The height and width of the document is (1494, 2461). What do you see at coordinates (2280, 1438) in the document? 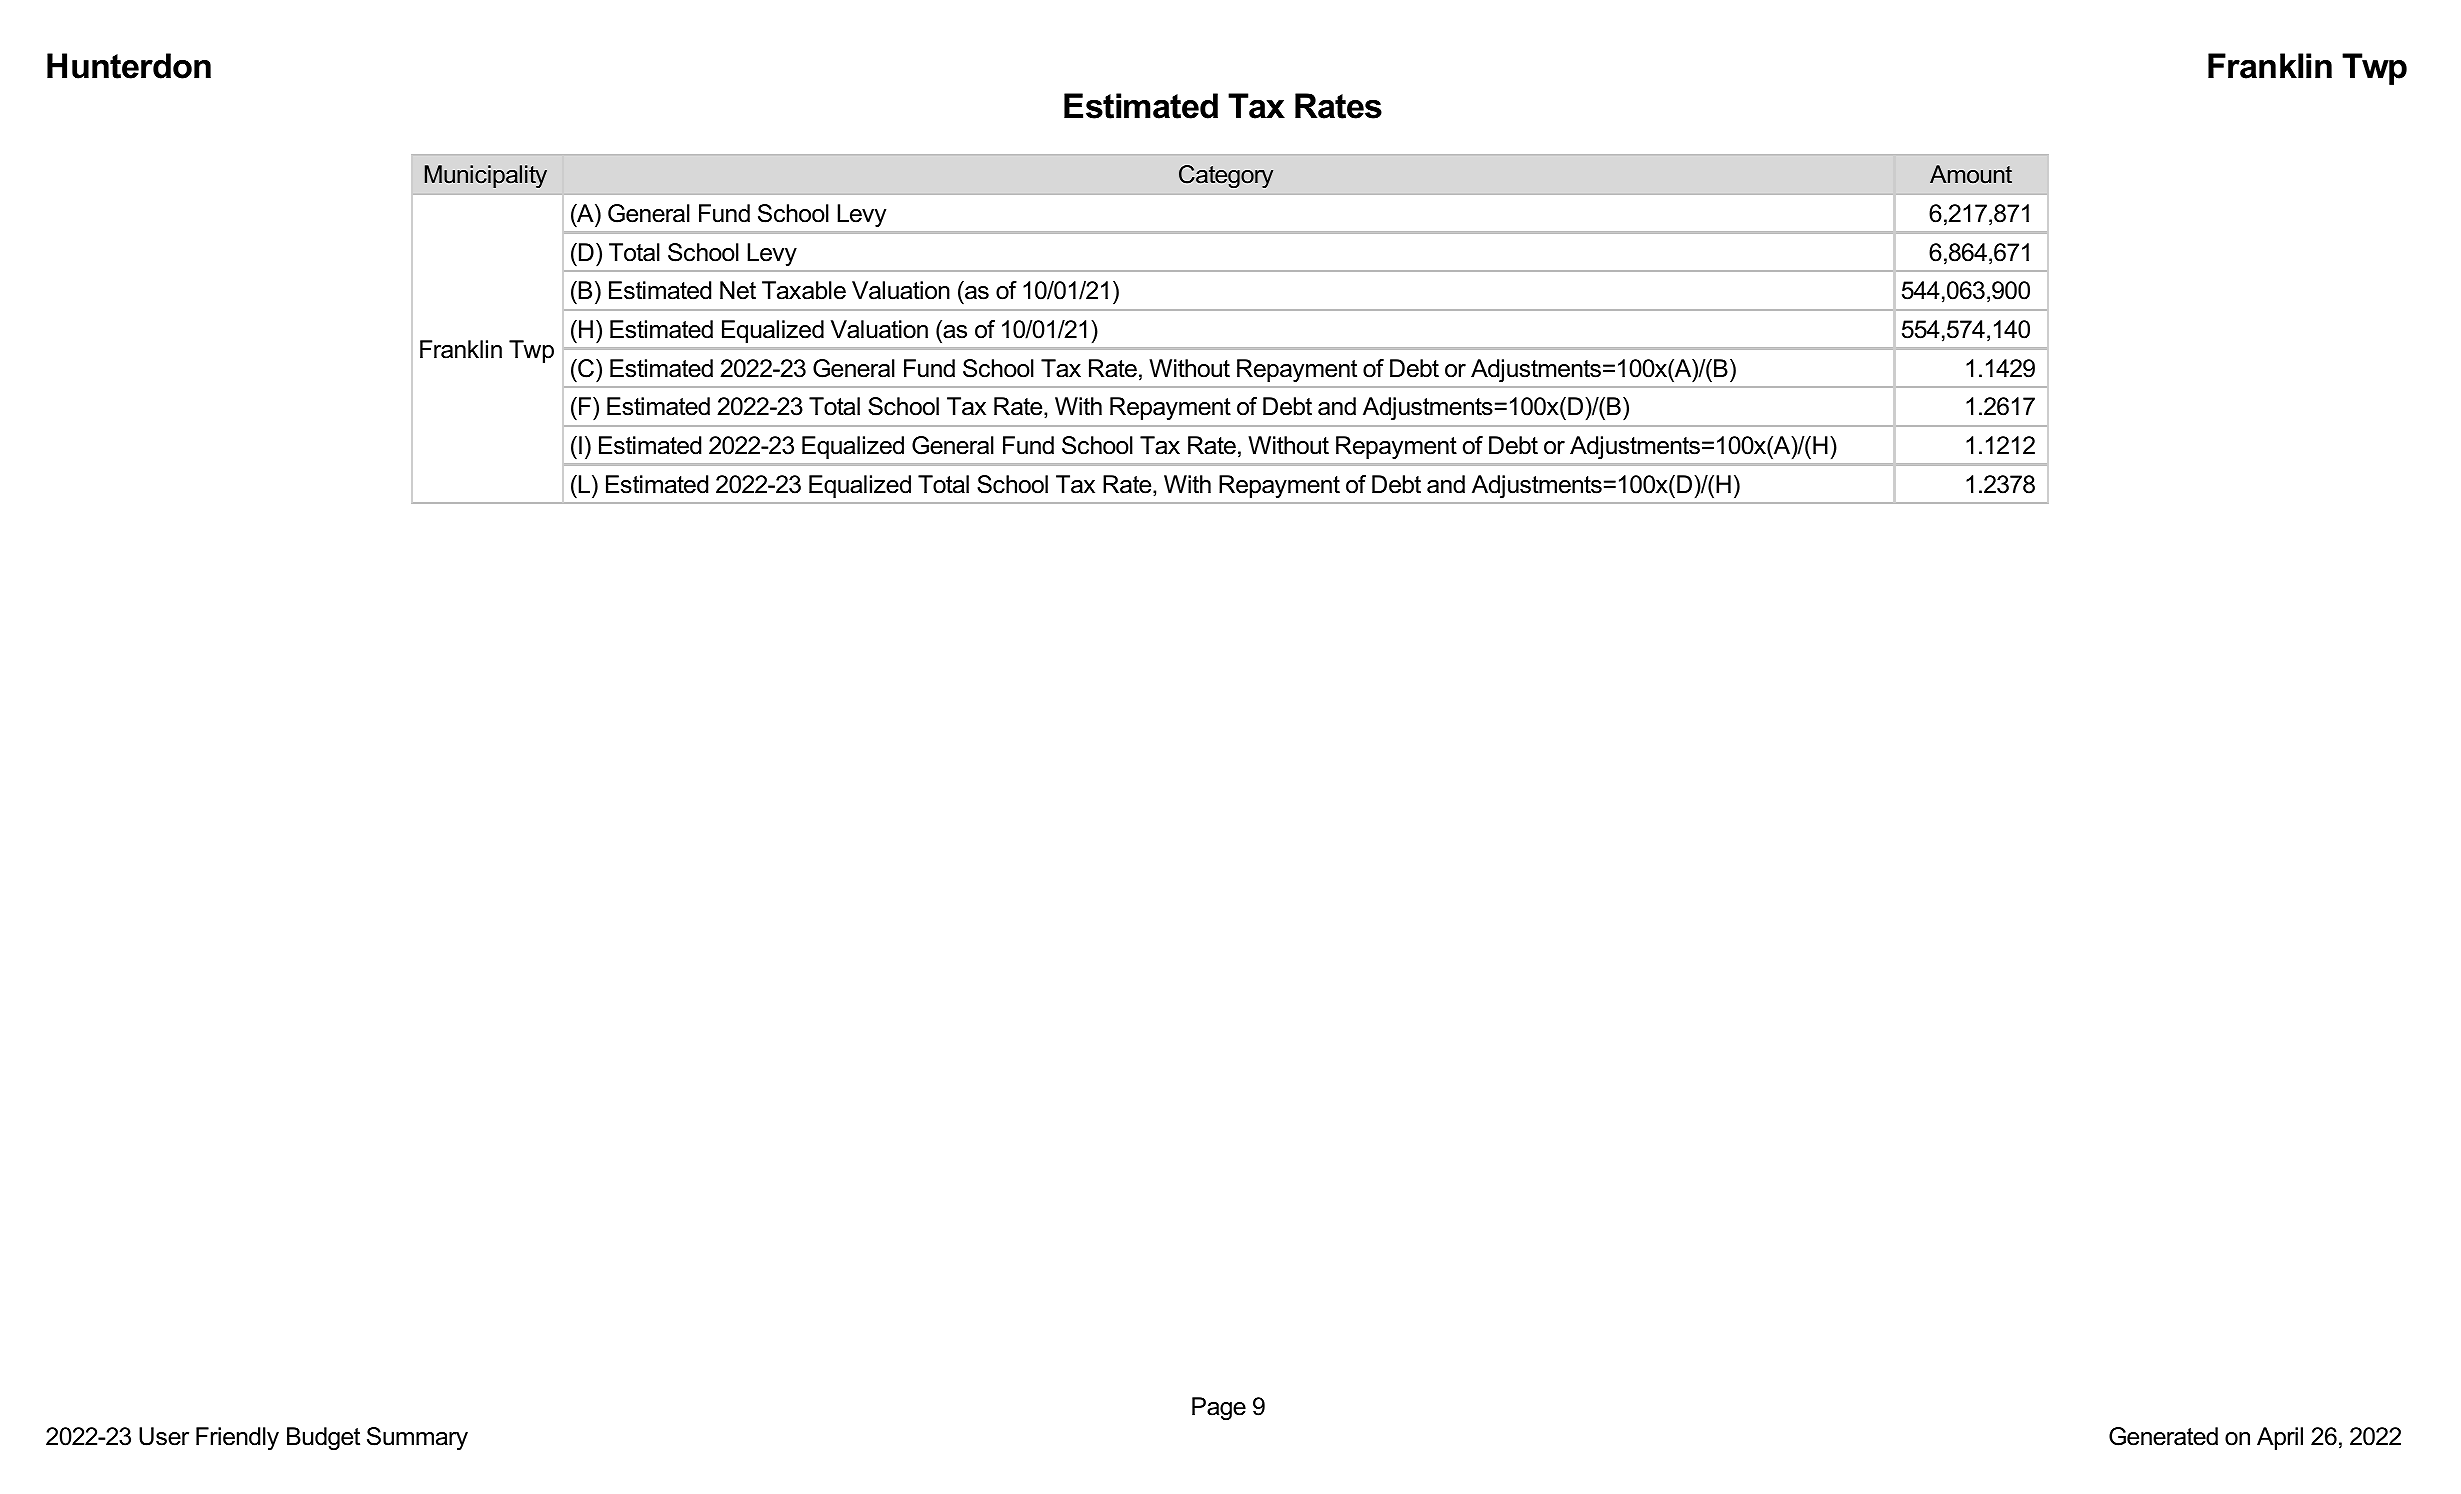
I see `April` at bounding box center [2280, 1438].
